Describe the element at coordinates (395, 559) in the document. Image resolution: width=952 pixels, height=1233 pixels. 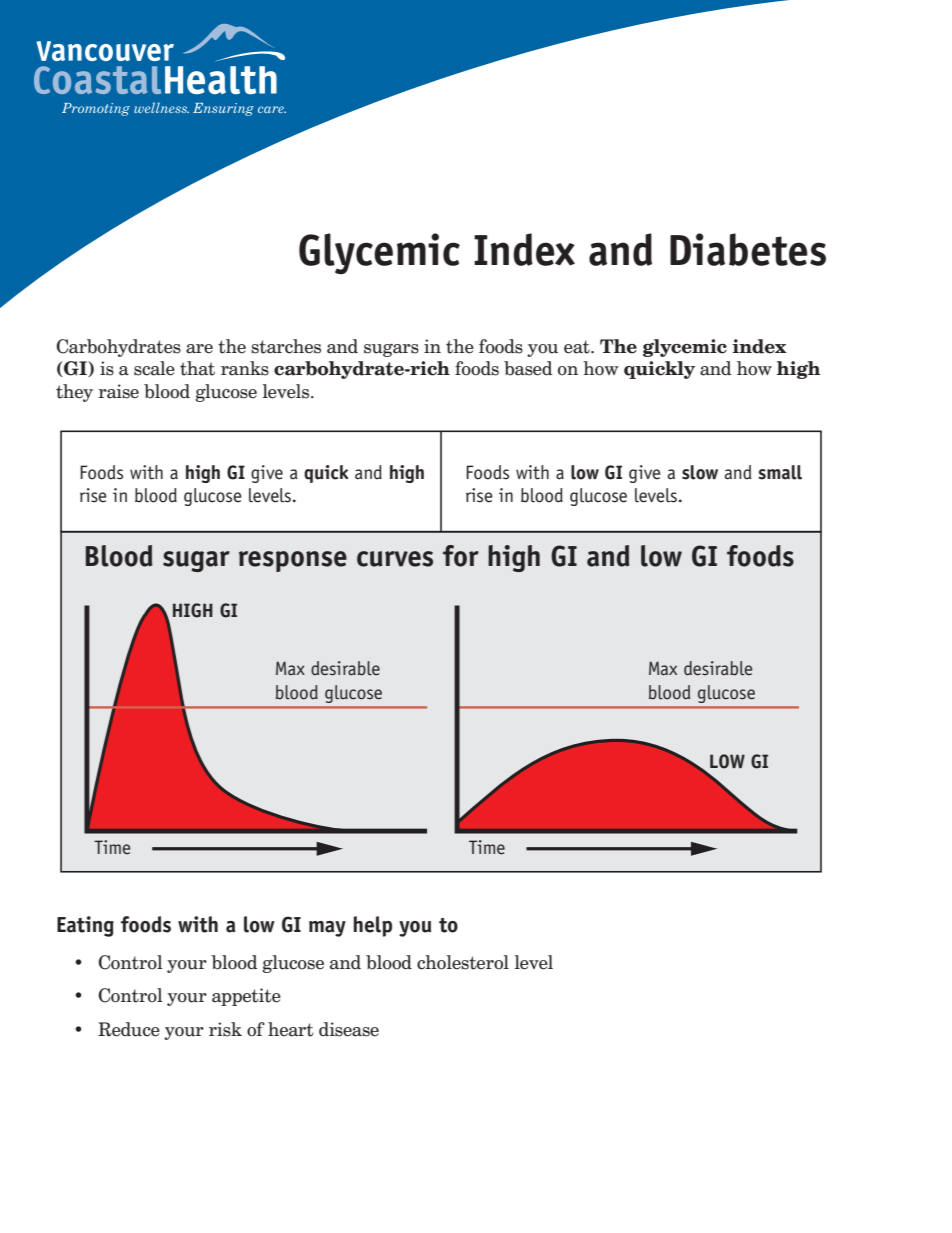
I see `curves` at that location.
